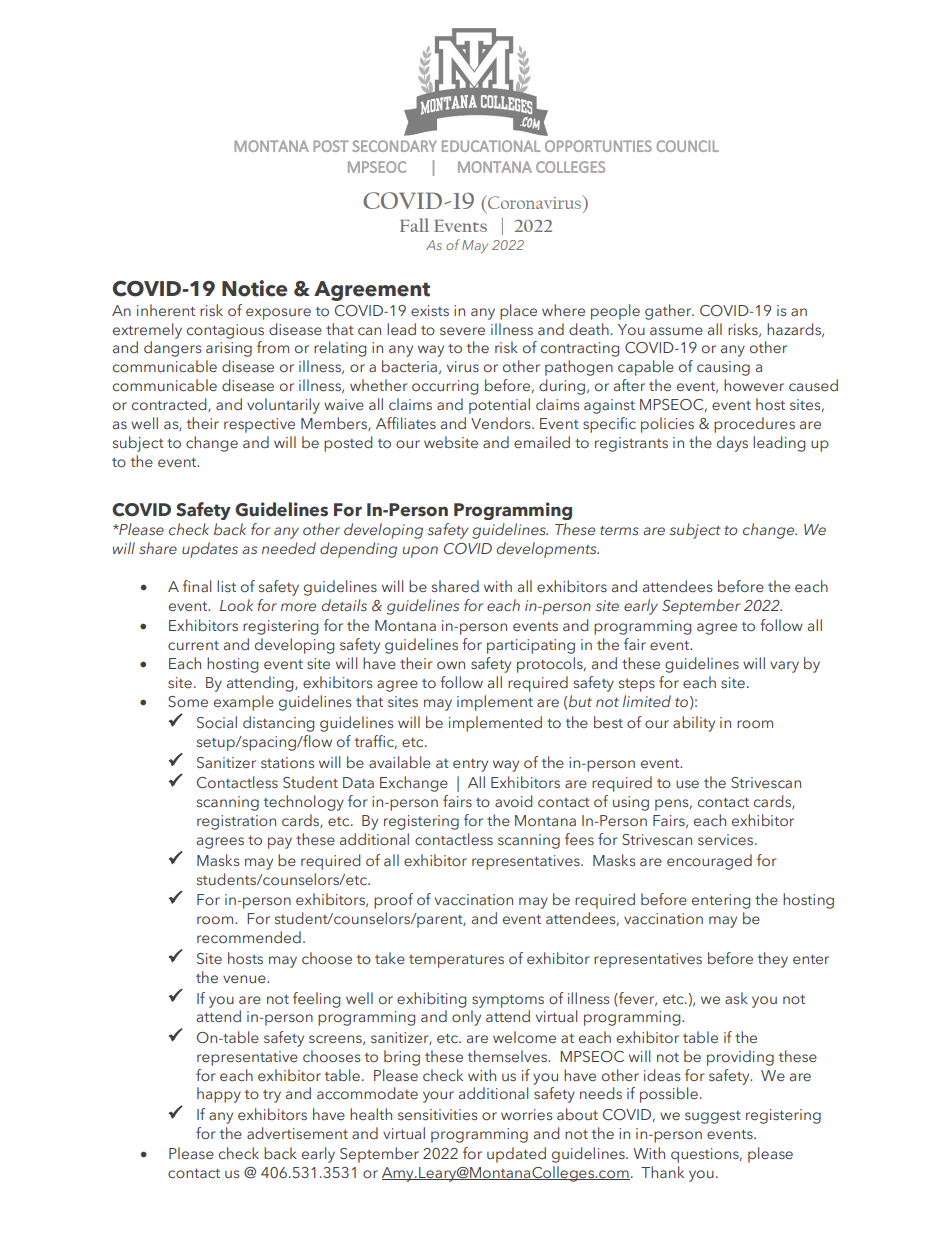 Image resolution: width=952 pixels, height=1233 pixels. Describe the element at coordinates (516, 1155) in the page. I see `updated` at that location.
